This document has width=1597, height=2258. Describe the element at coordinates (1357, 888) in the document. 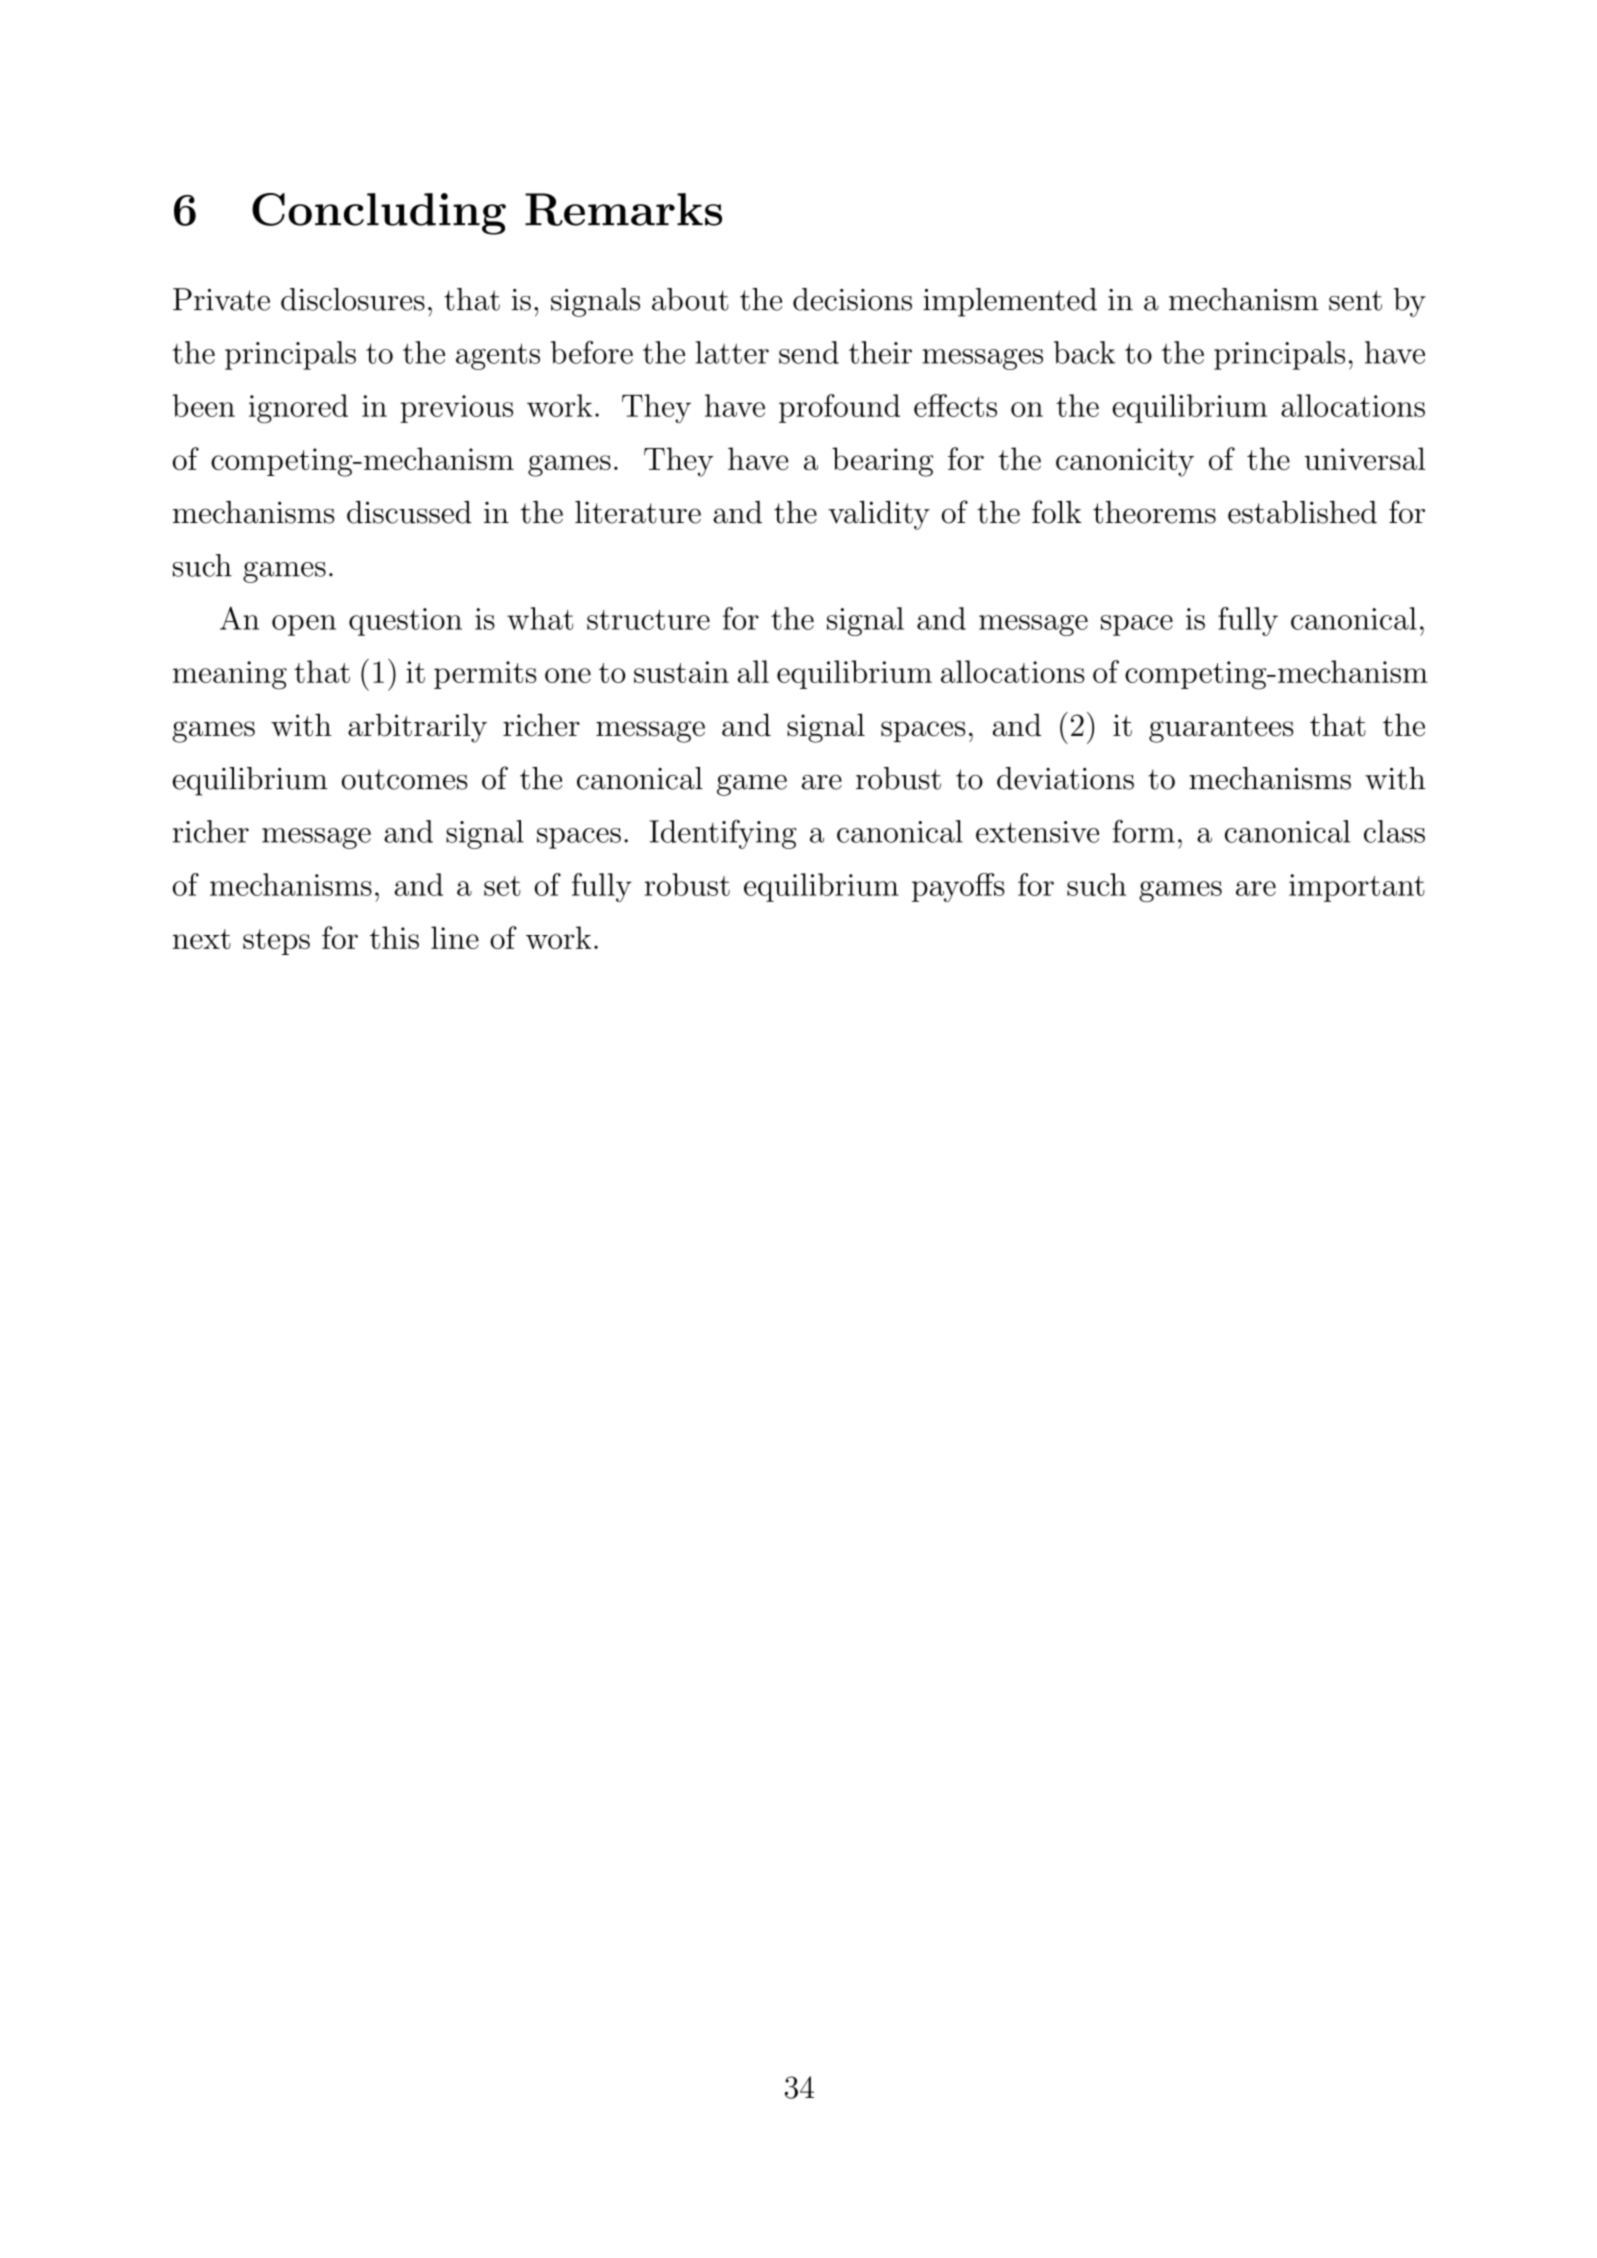

I see `important` at that location.
